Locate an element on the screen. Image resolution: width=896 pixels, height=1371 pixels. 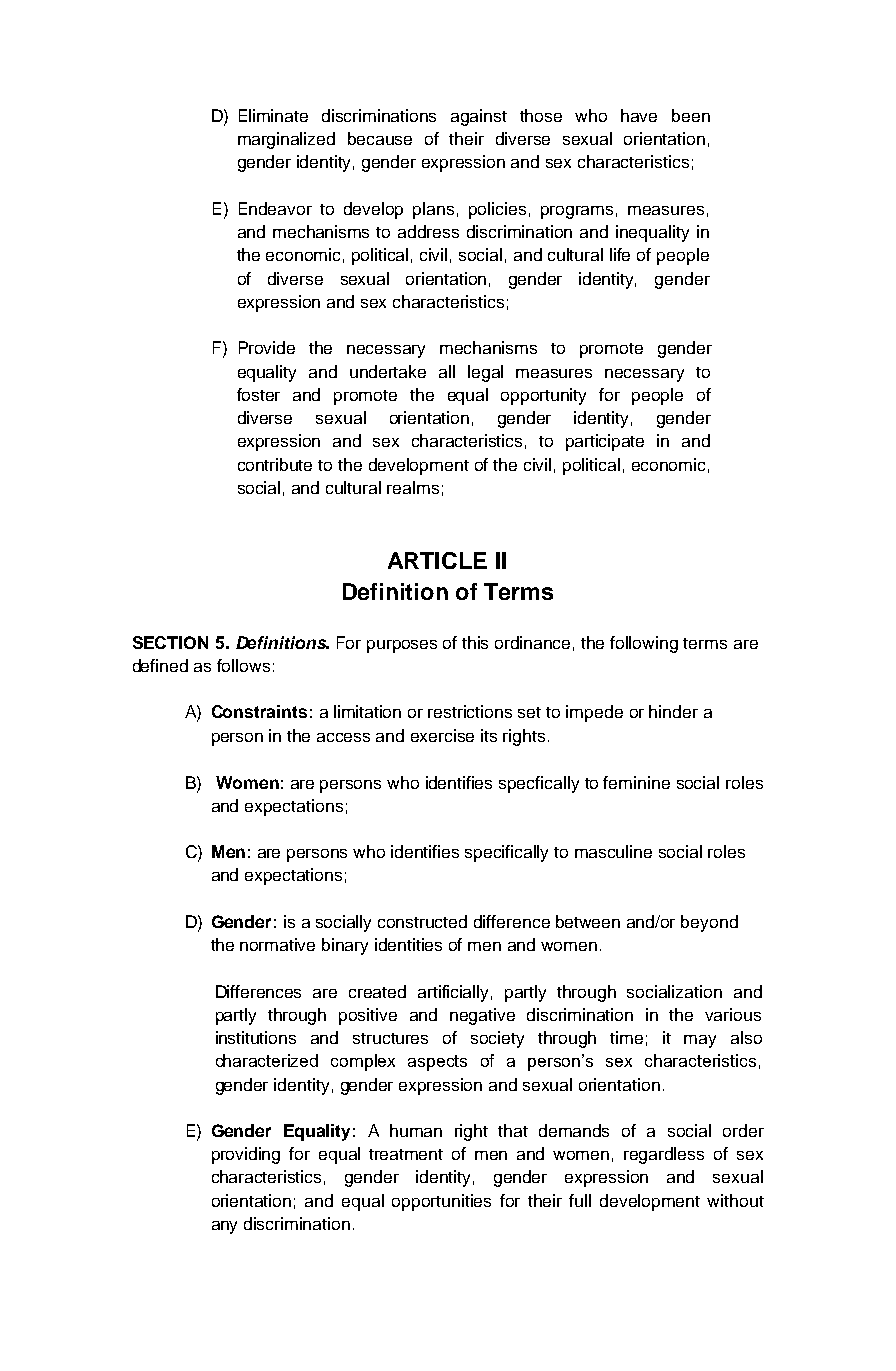
hinder is located at coordinates (673, 711).
